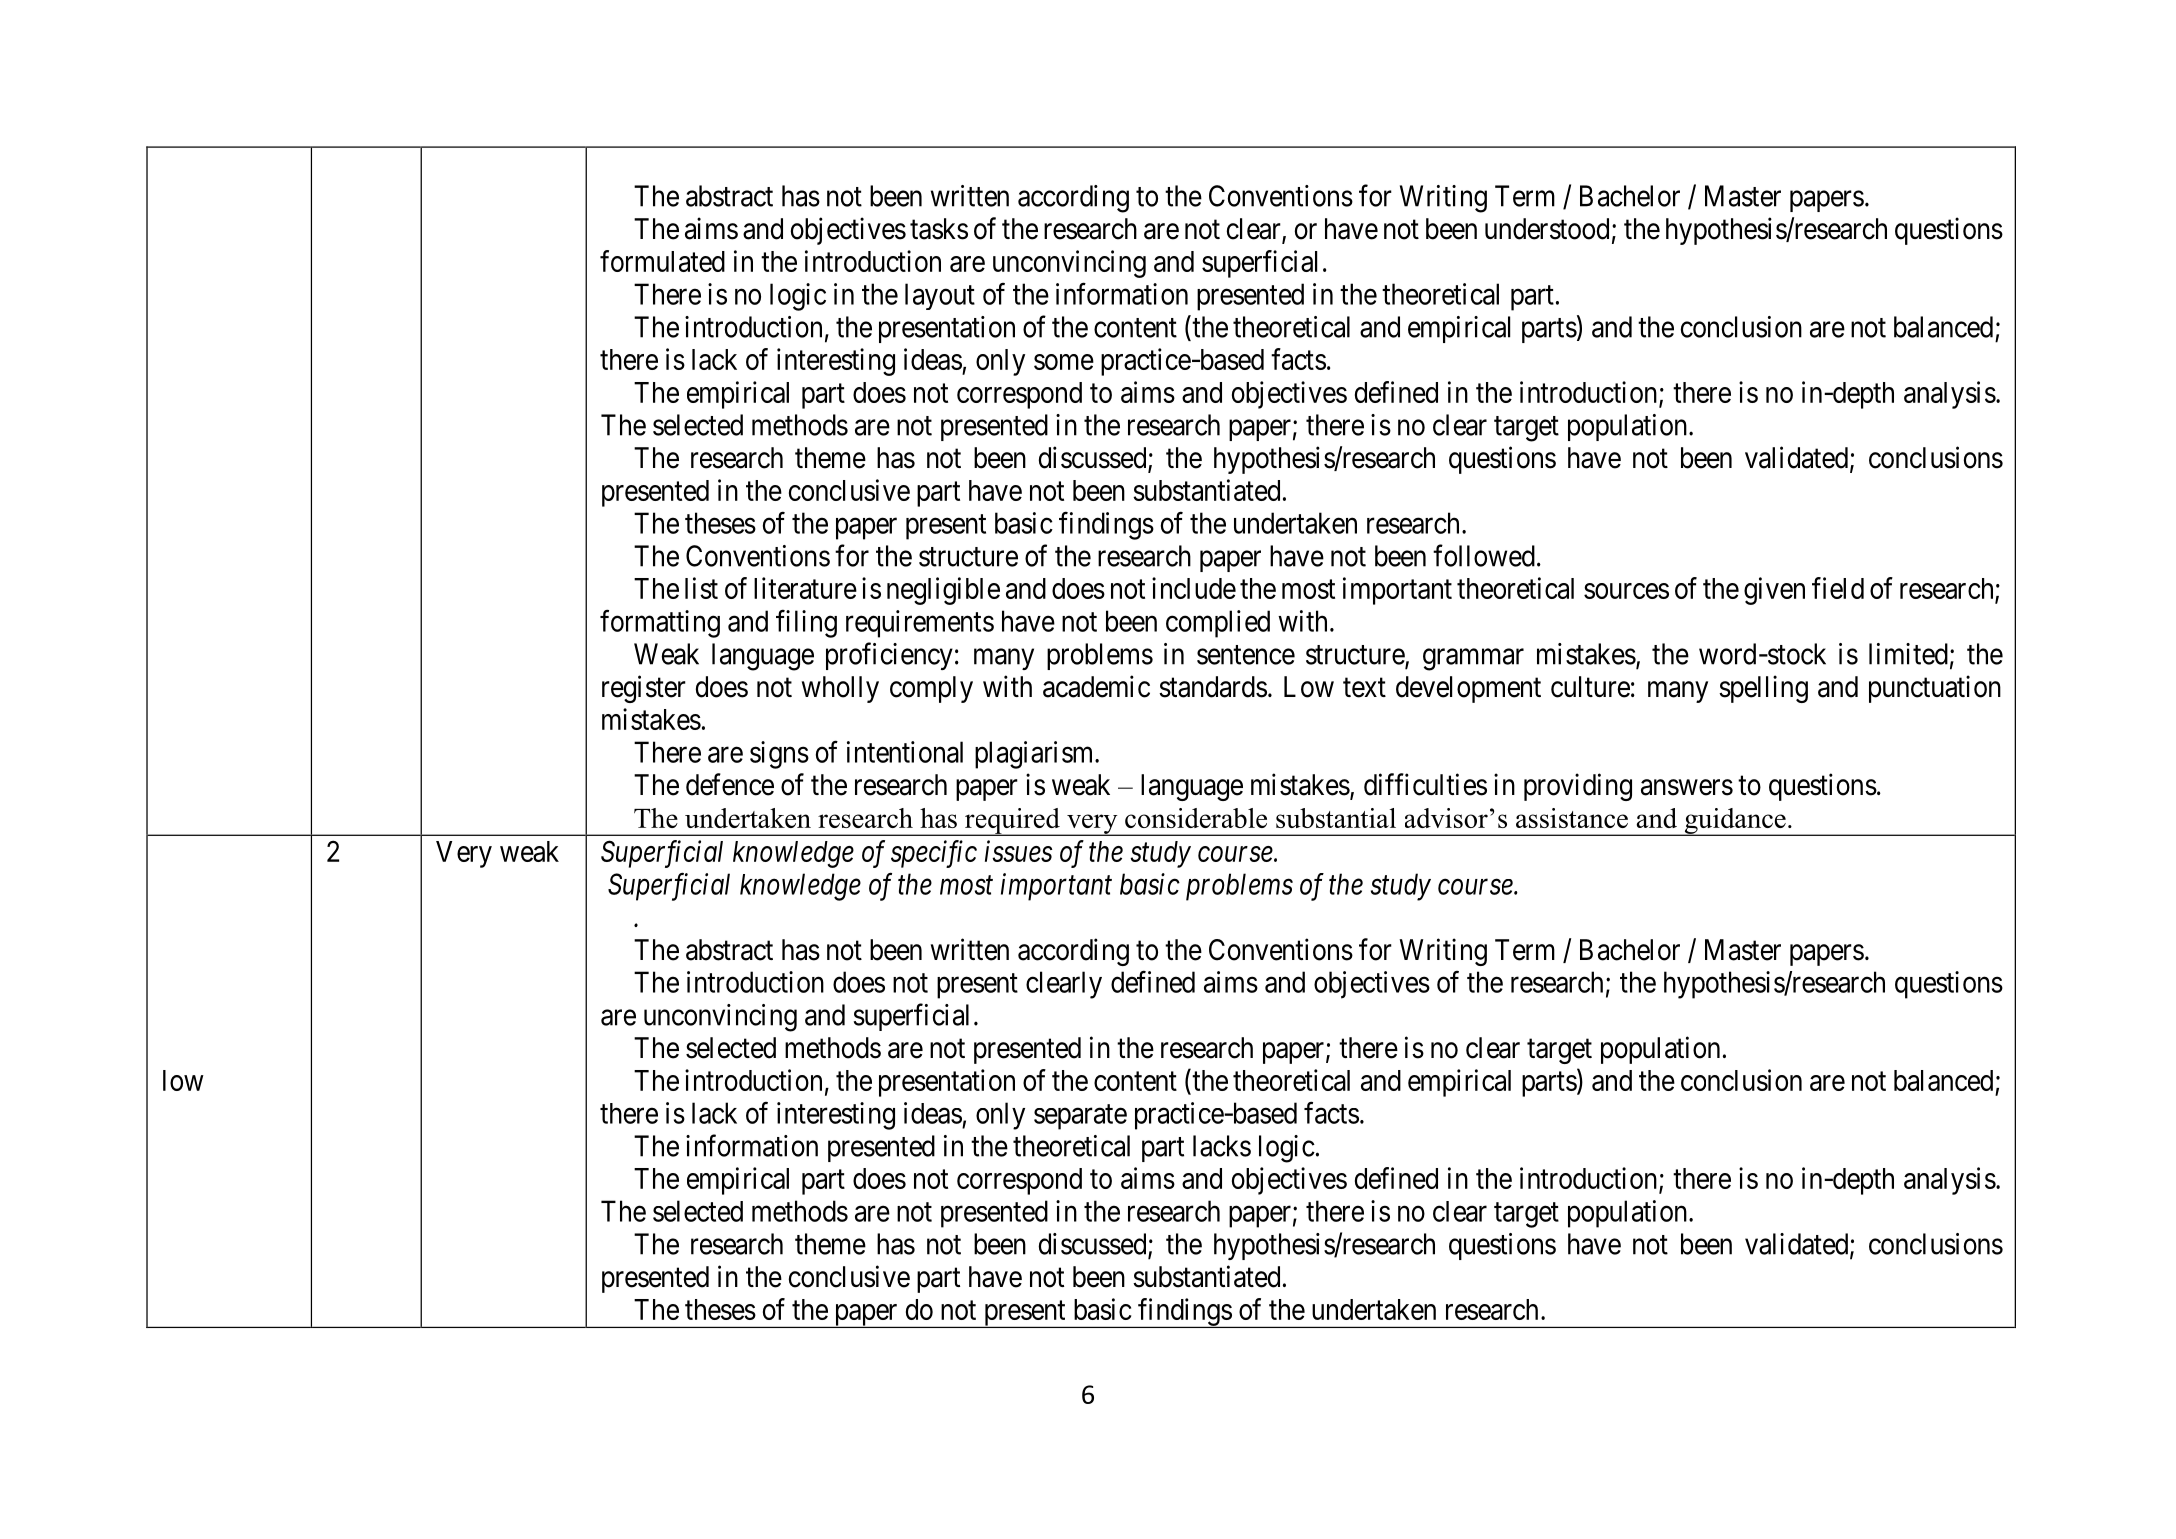 The height and width of the document is (1539, 2176). I want to click on separate, so click(1080, 1117).
